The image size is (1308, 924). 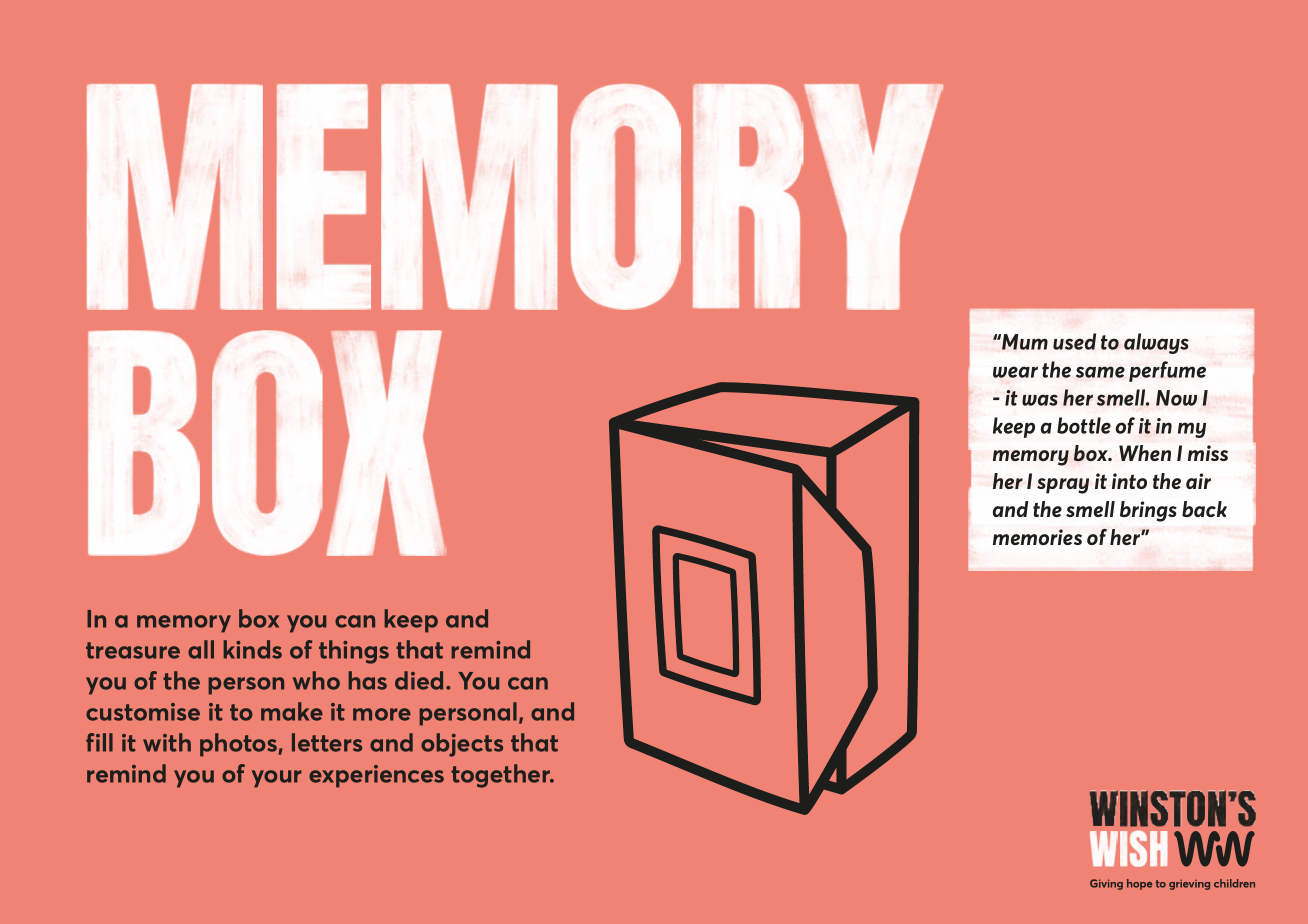 I want to click on your, so click(x=276, y=779).
